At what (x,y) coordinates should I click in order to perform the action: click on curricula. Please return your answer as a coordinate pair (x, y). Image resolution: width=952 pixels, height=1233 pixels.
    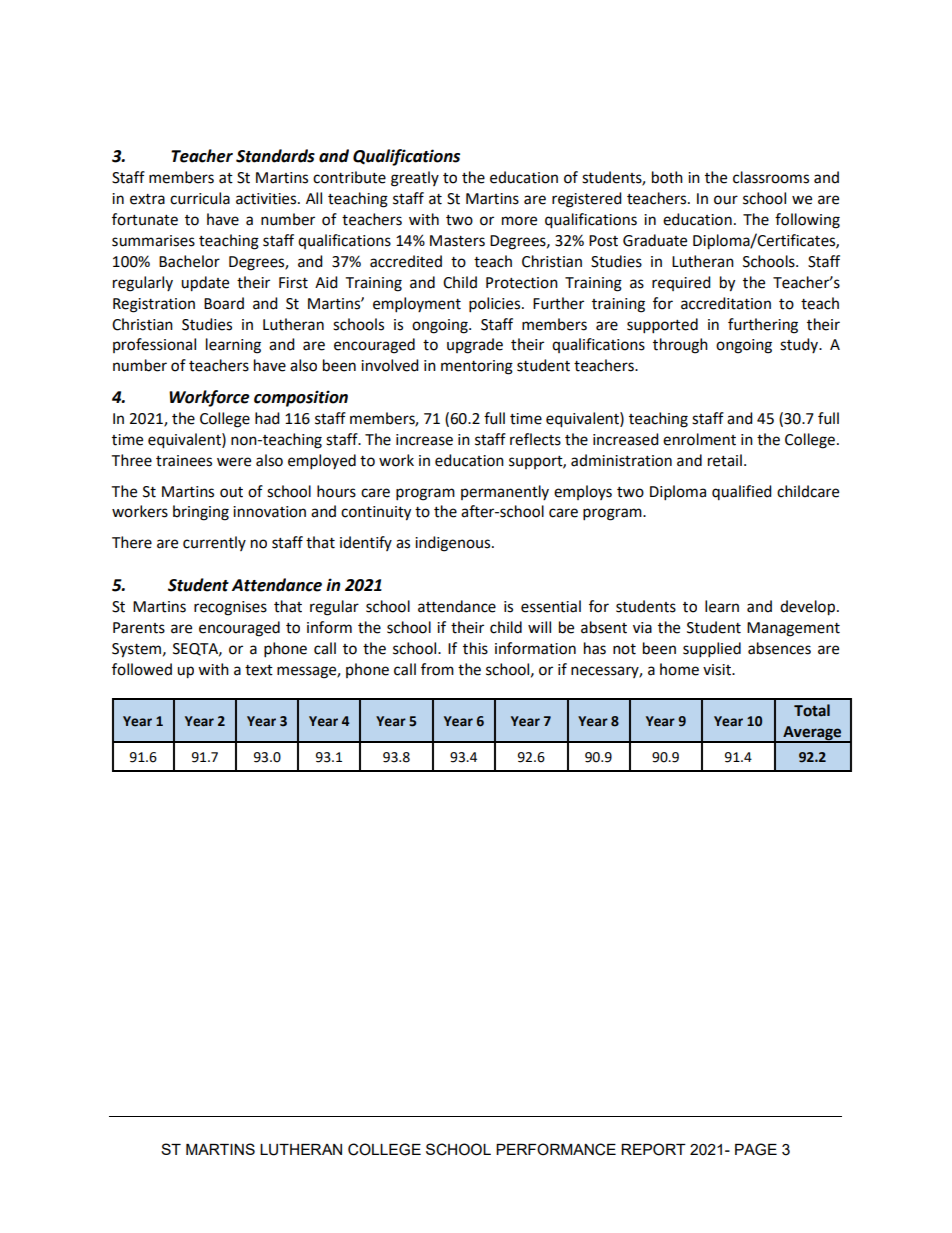
    Looking at the image, I should click on (200, 198).
